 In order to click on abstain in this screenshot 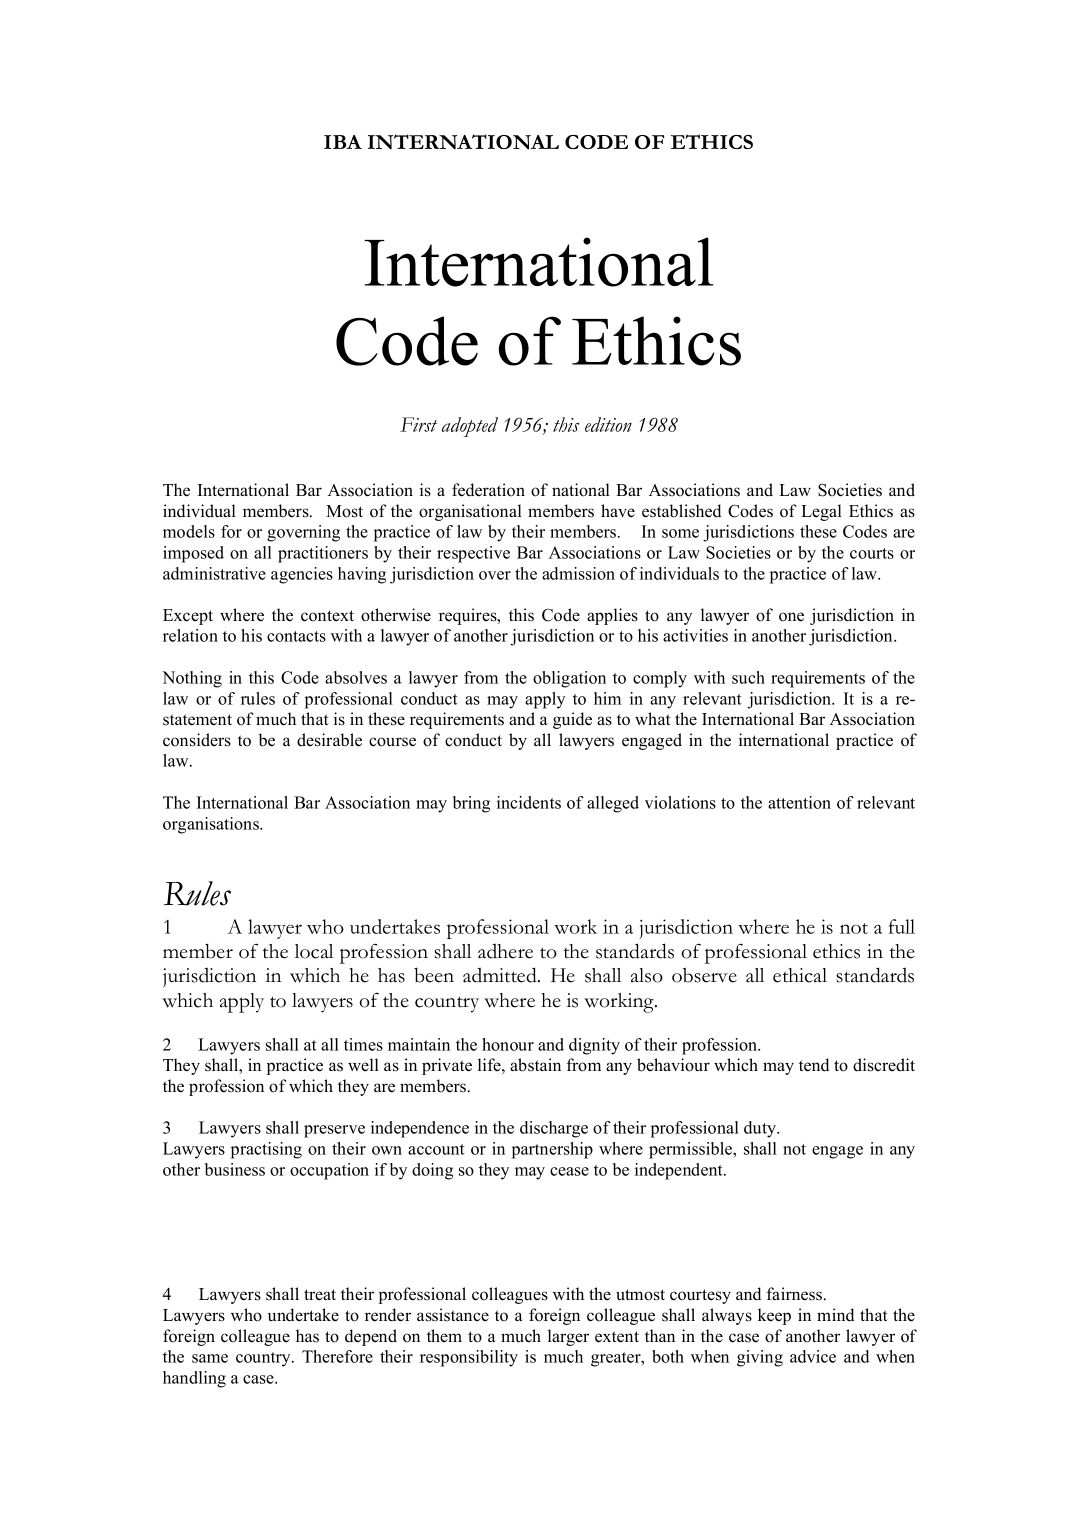, I will do `click(535, 1065)`.
